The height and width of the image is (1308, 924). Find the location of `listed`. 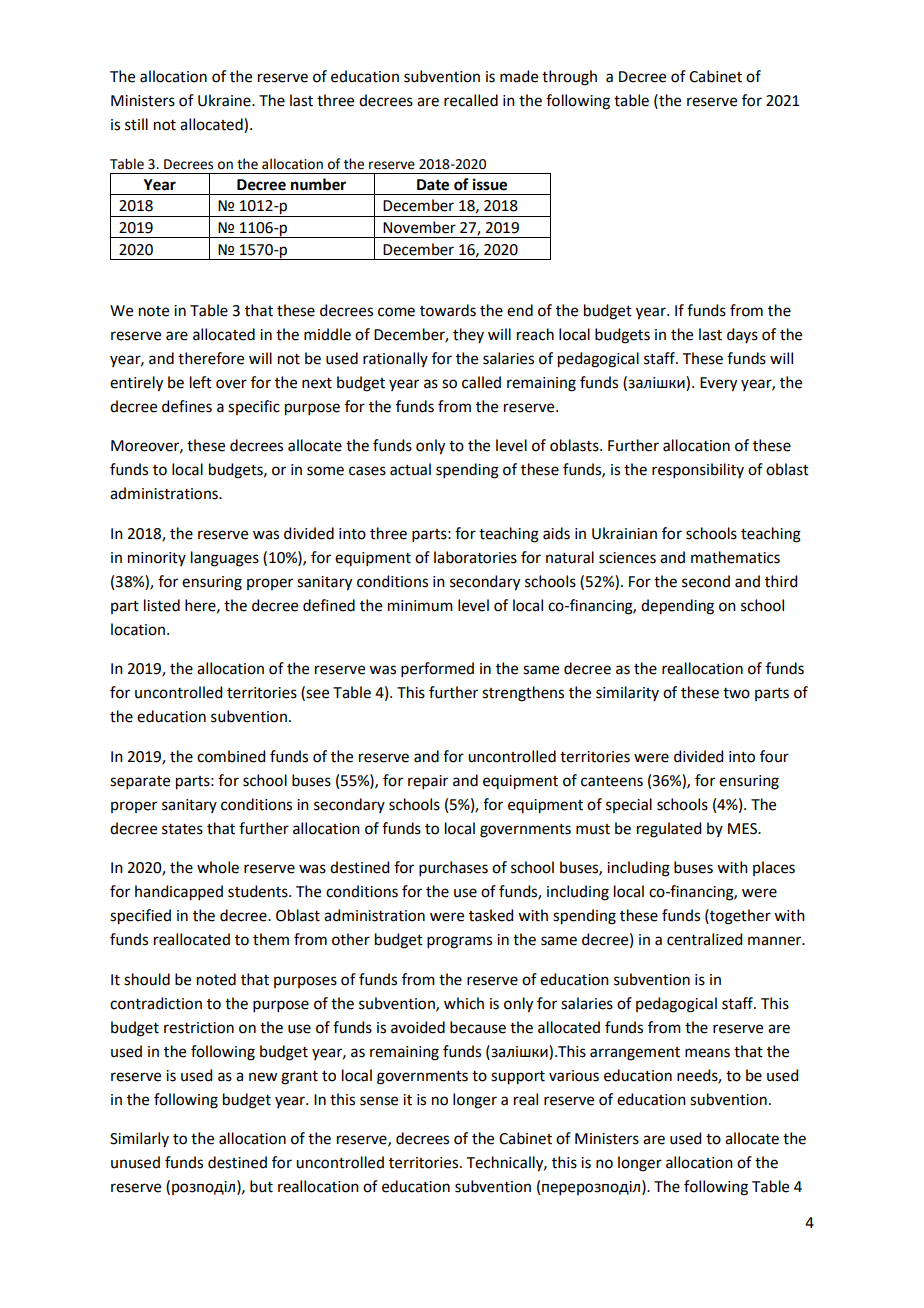

listed is located at coordinates (162, 605).
